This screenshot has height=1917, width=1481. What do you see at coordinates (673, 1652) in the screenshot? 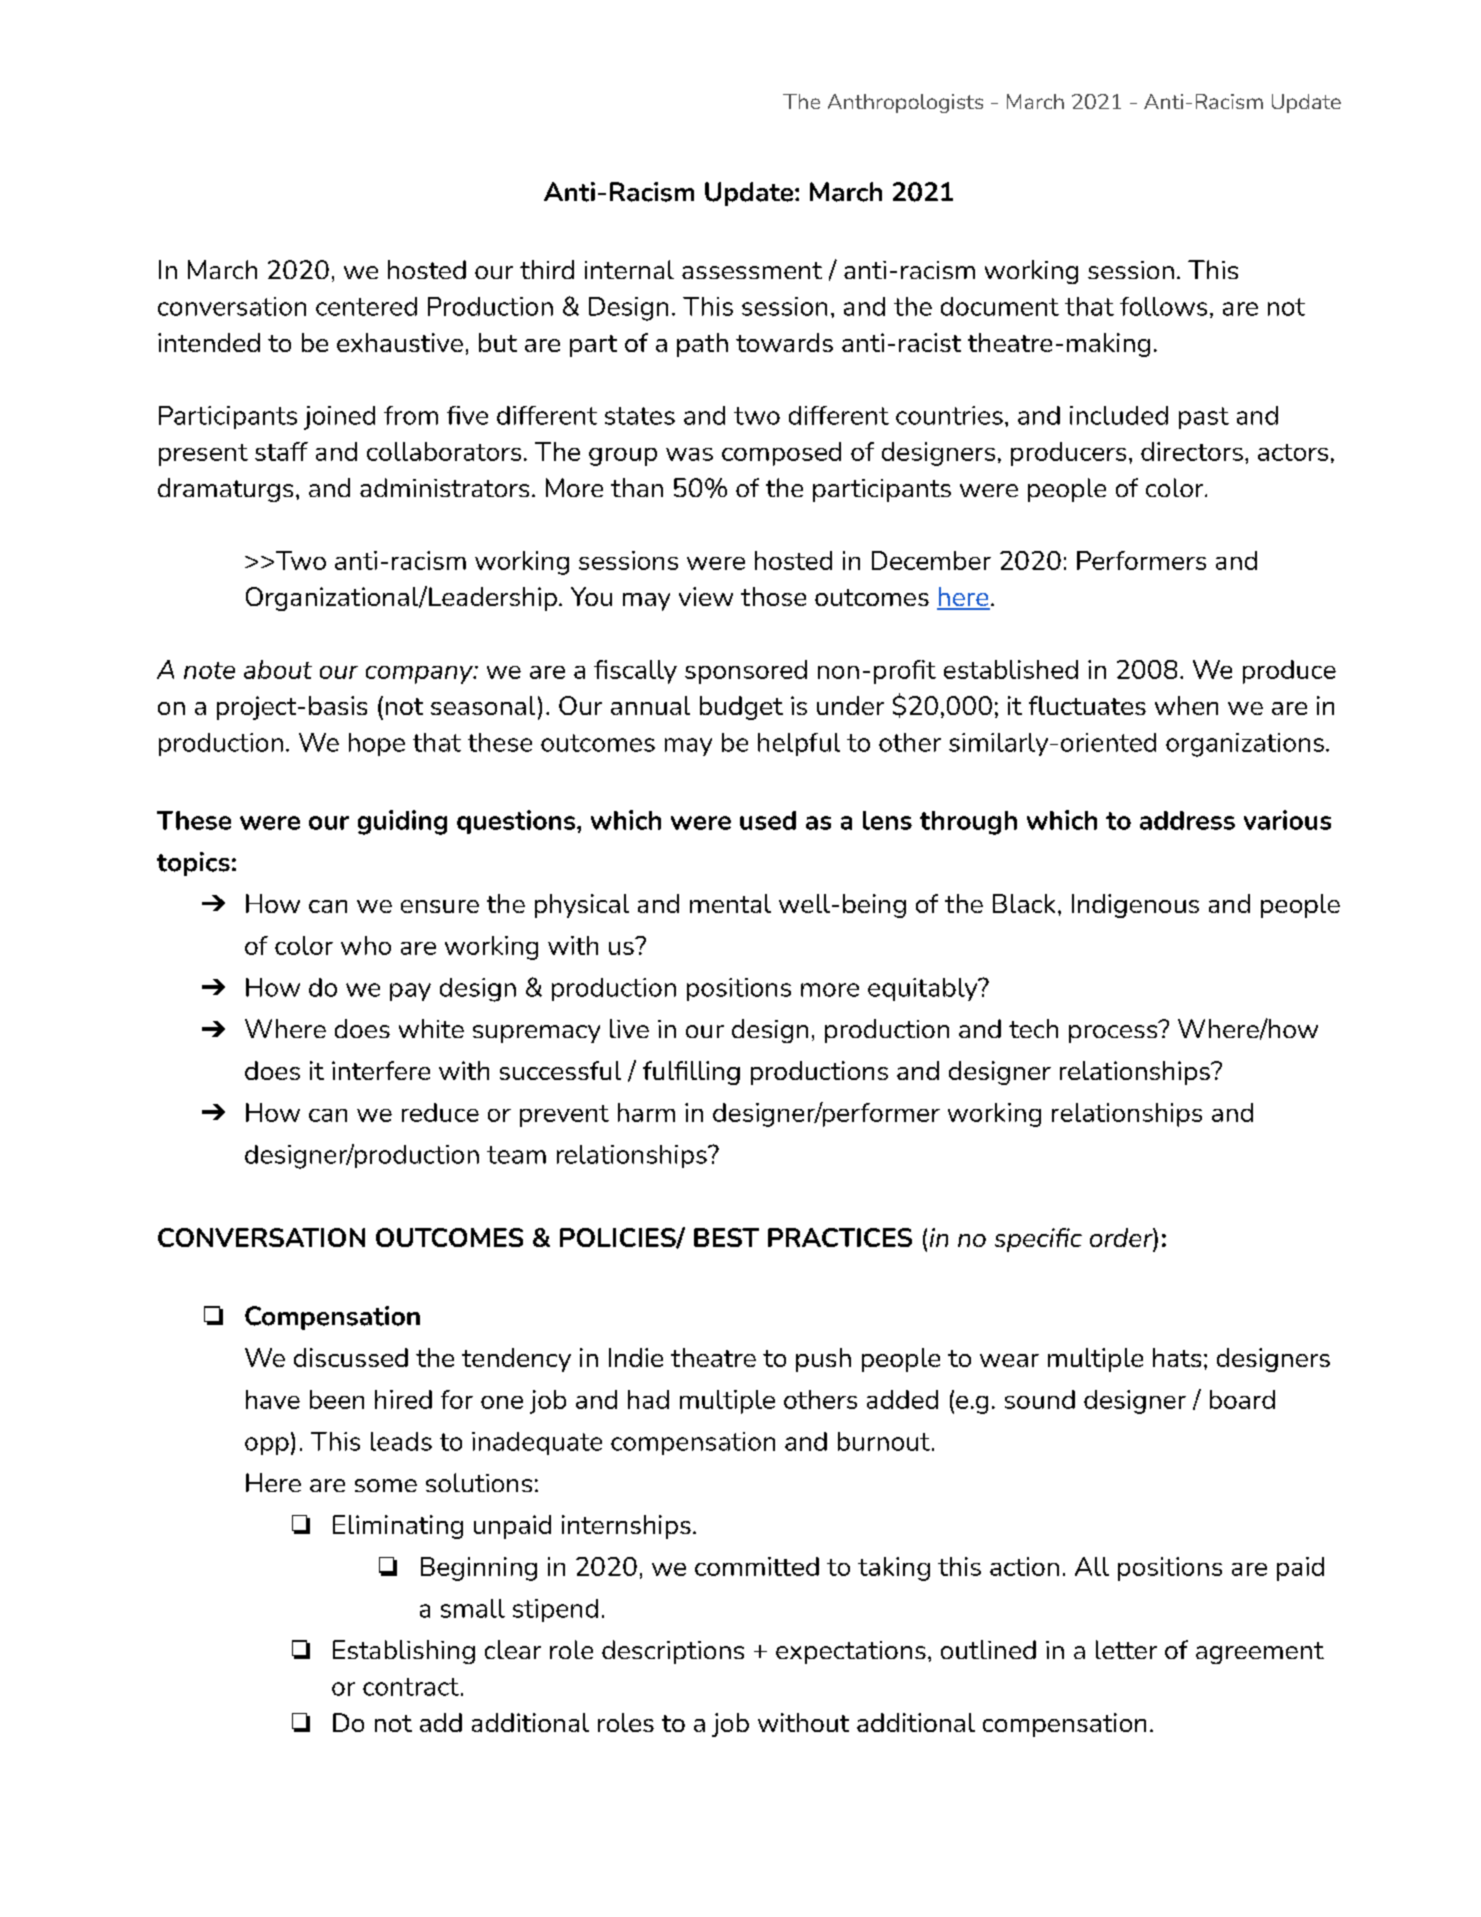
I see `descriptions` at bounding box center [673, 1652].
